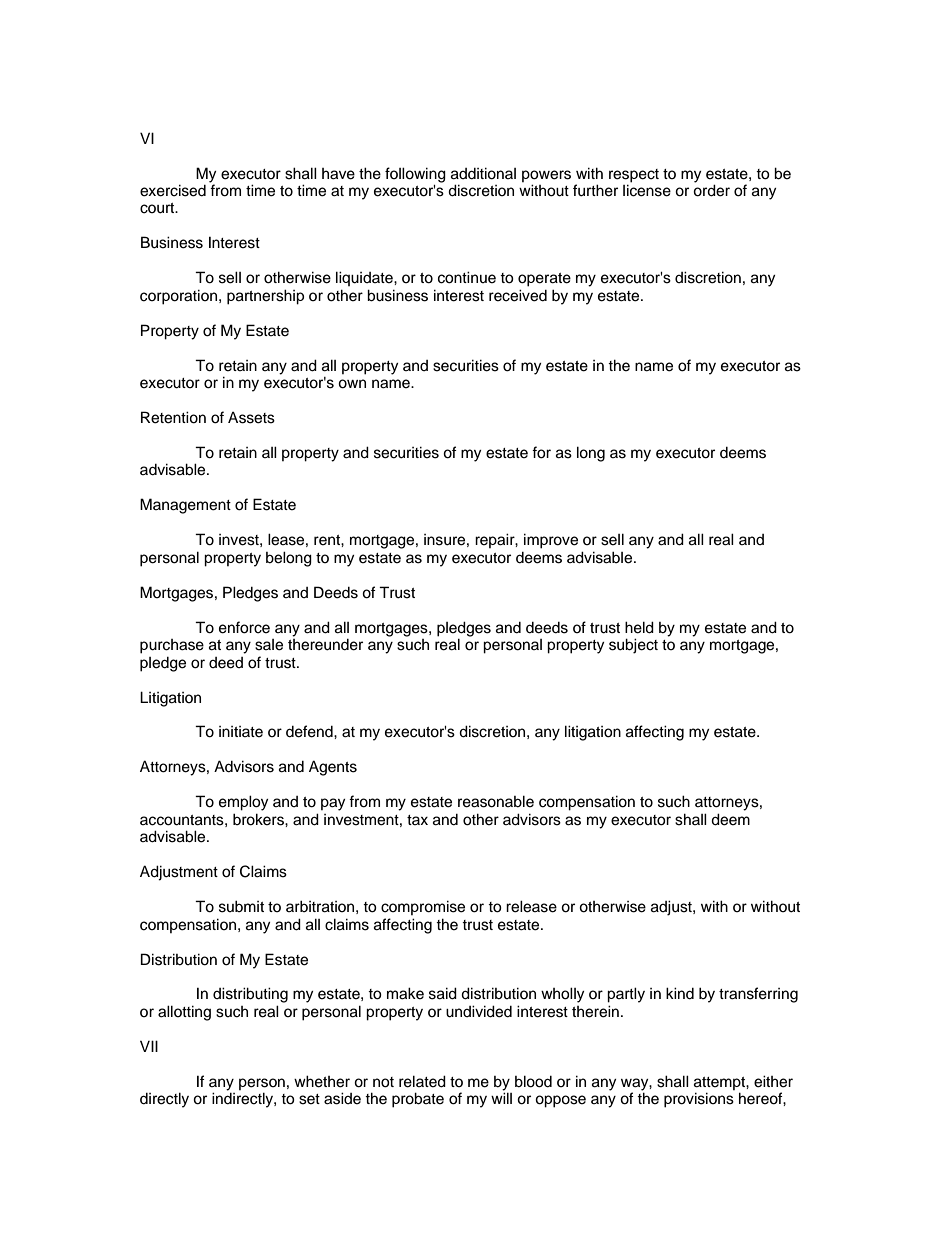  I want to click on tax, so click(417, 820).
